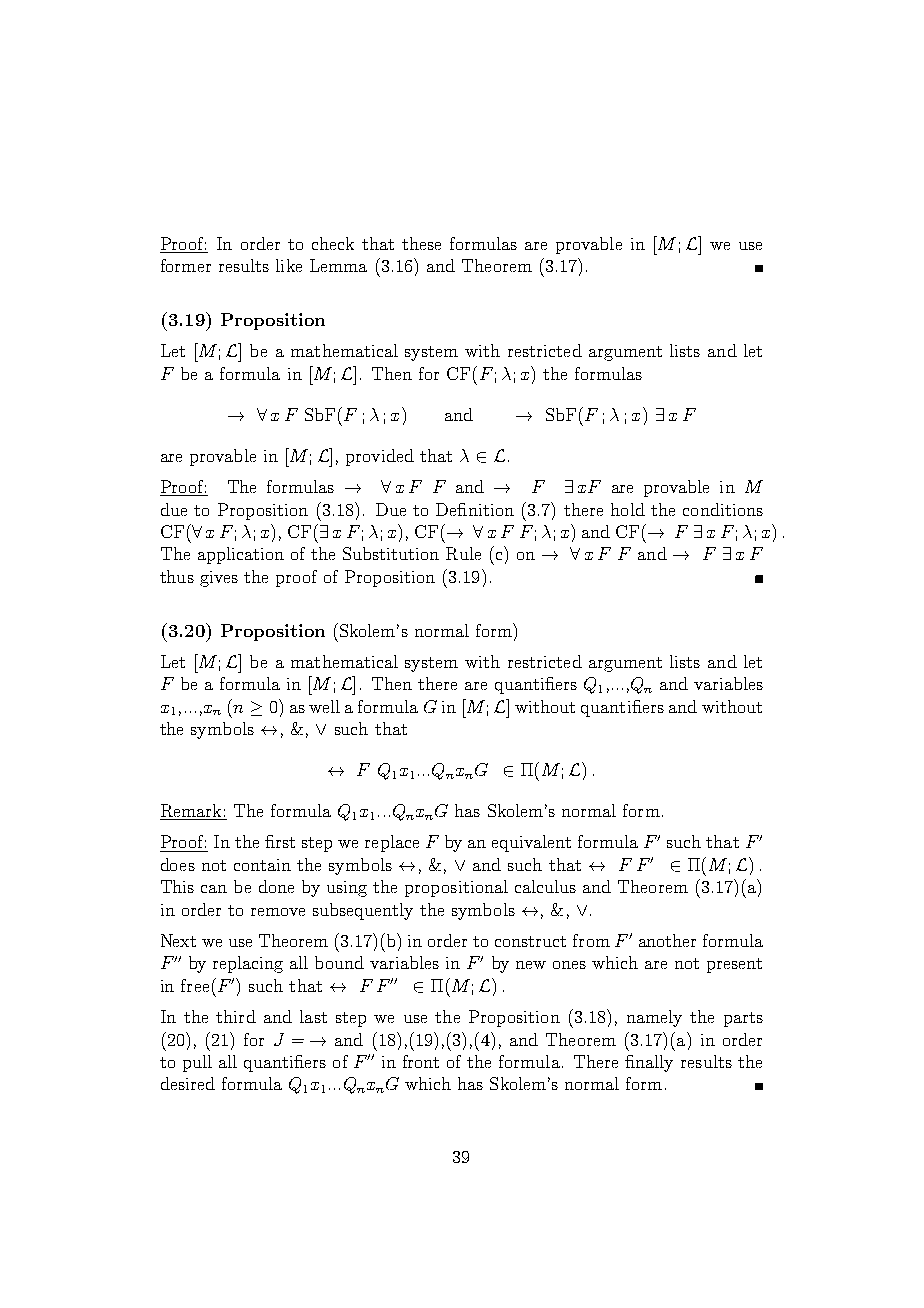  What do you see at coordinates (197, 1063) in the screenshot?
I see `pull` at bounding box center [197, 1063].
